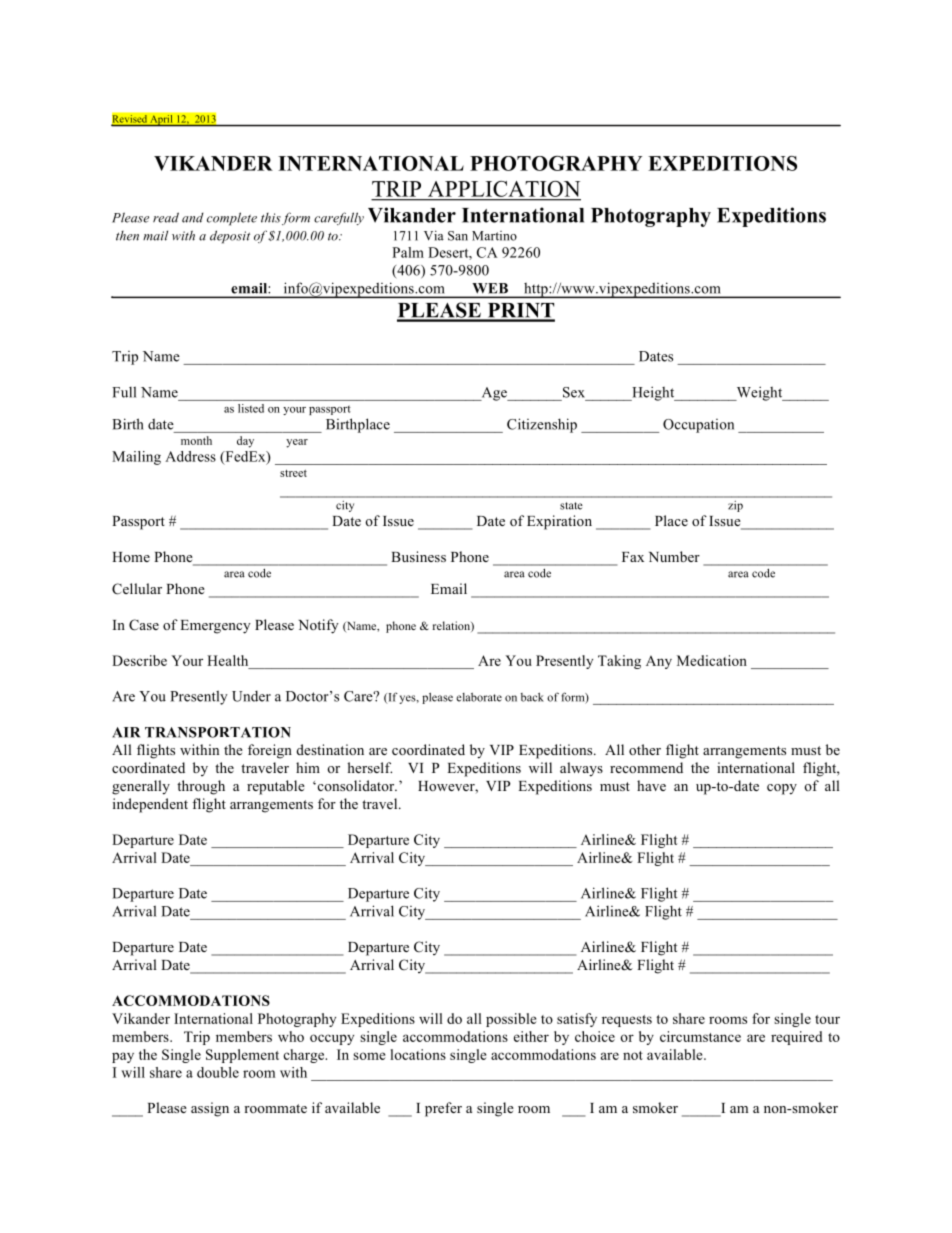 The width and height of the document is (952, 1233). Describe the element at coordinates (215, 627) in the document. I see `Emergency` at that location.
